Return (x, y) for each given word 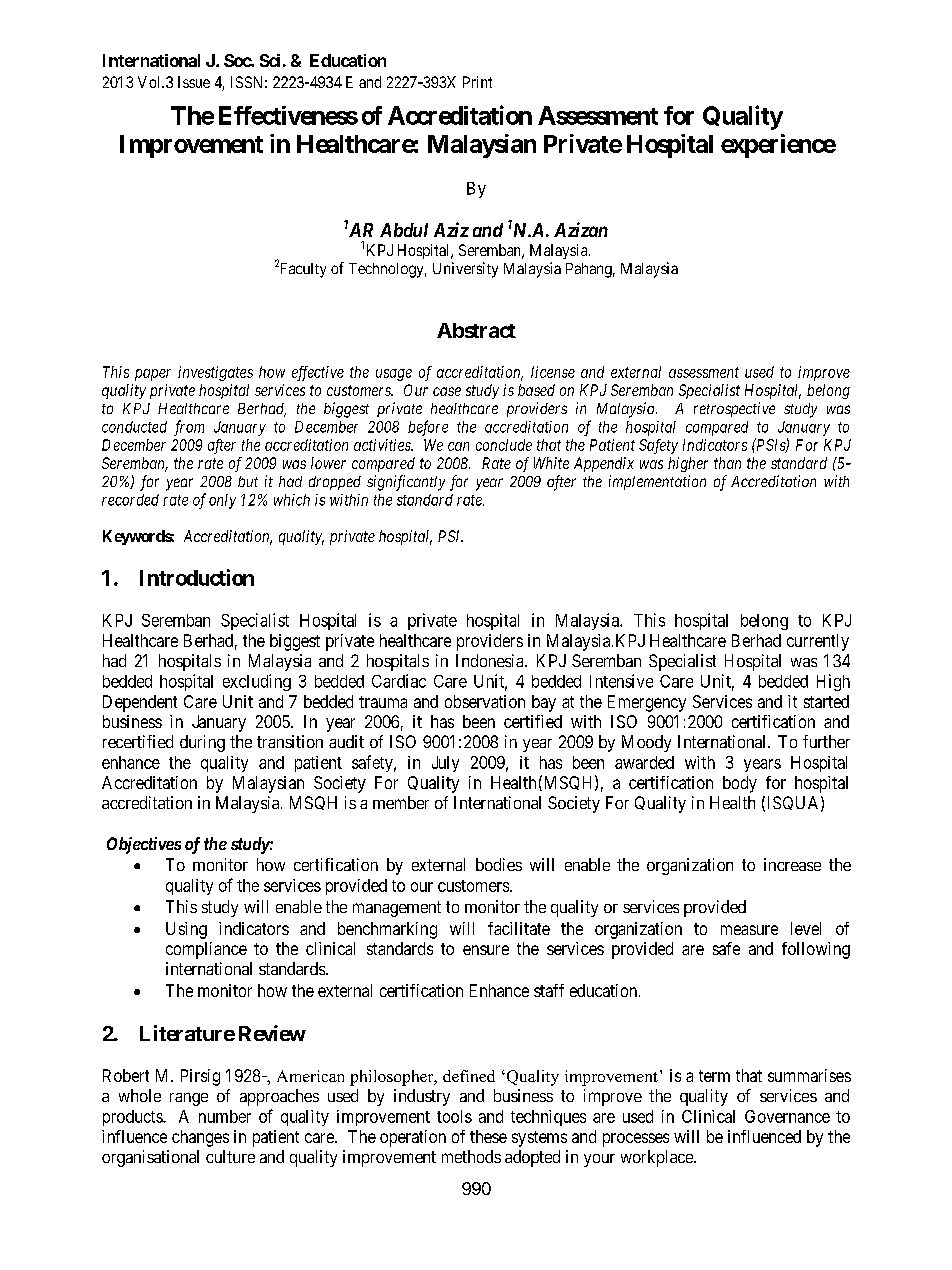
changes (200, 1138)
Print (477, 82)
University (465, 270)
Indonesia (491, 660)
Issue (194, 82)
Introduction (197, 577)
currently (818, 642)
